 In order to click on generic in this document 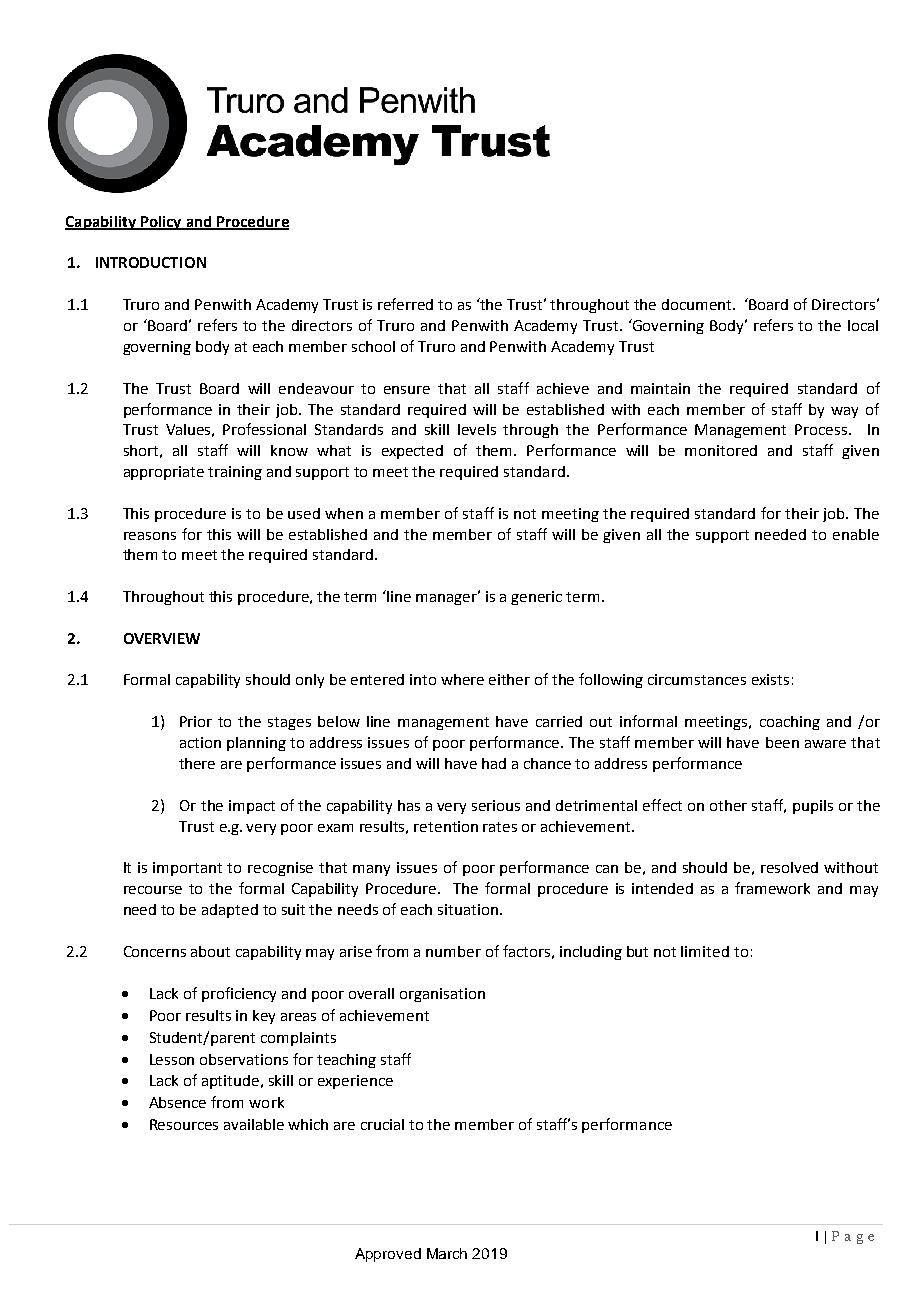, I will do `click(536, 598)`.
